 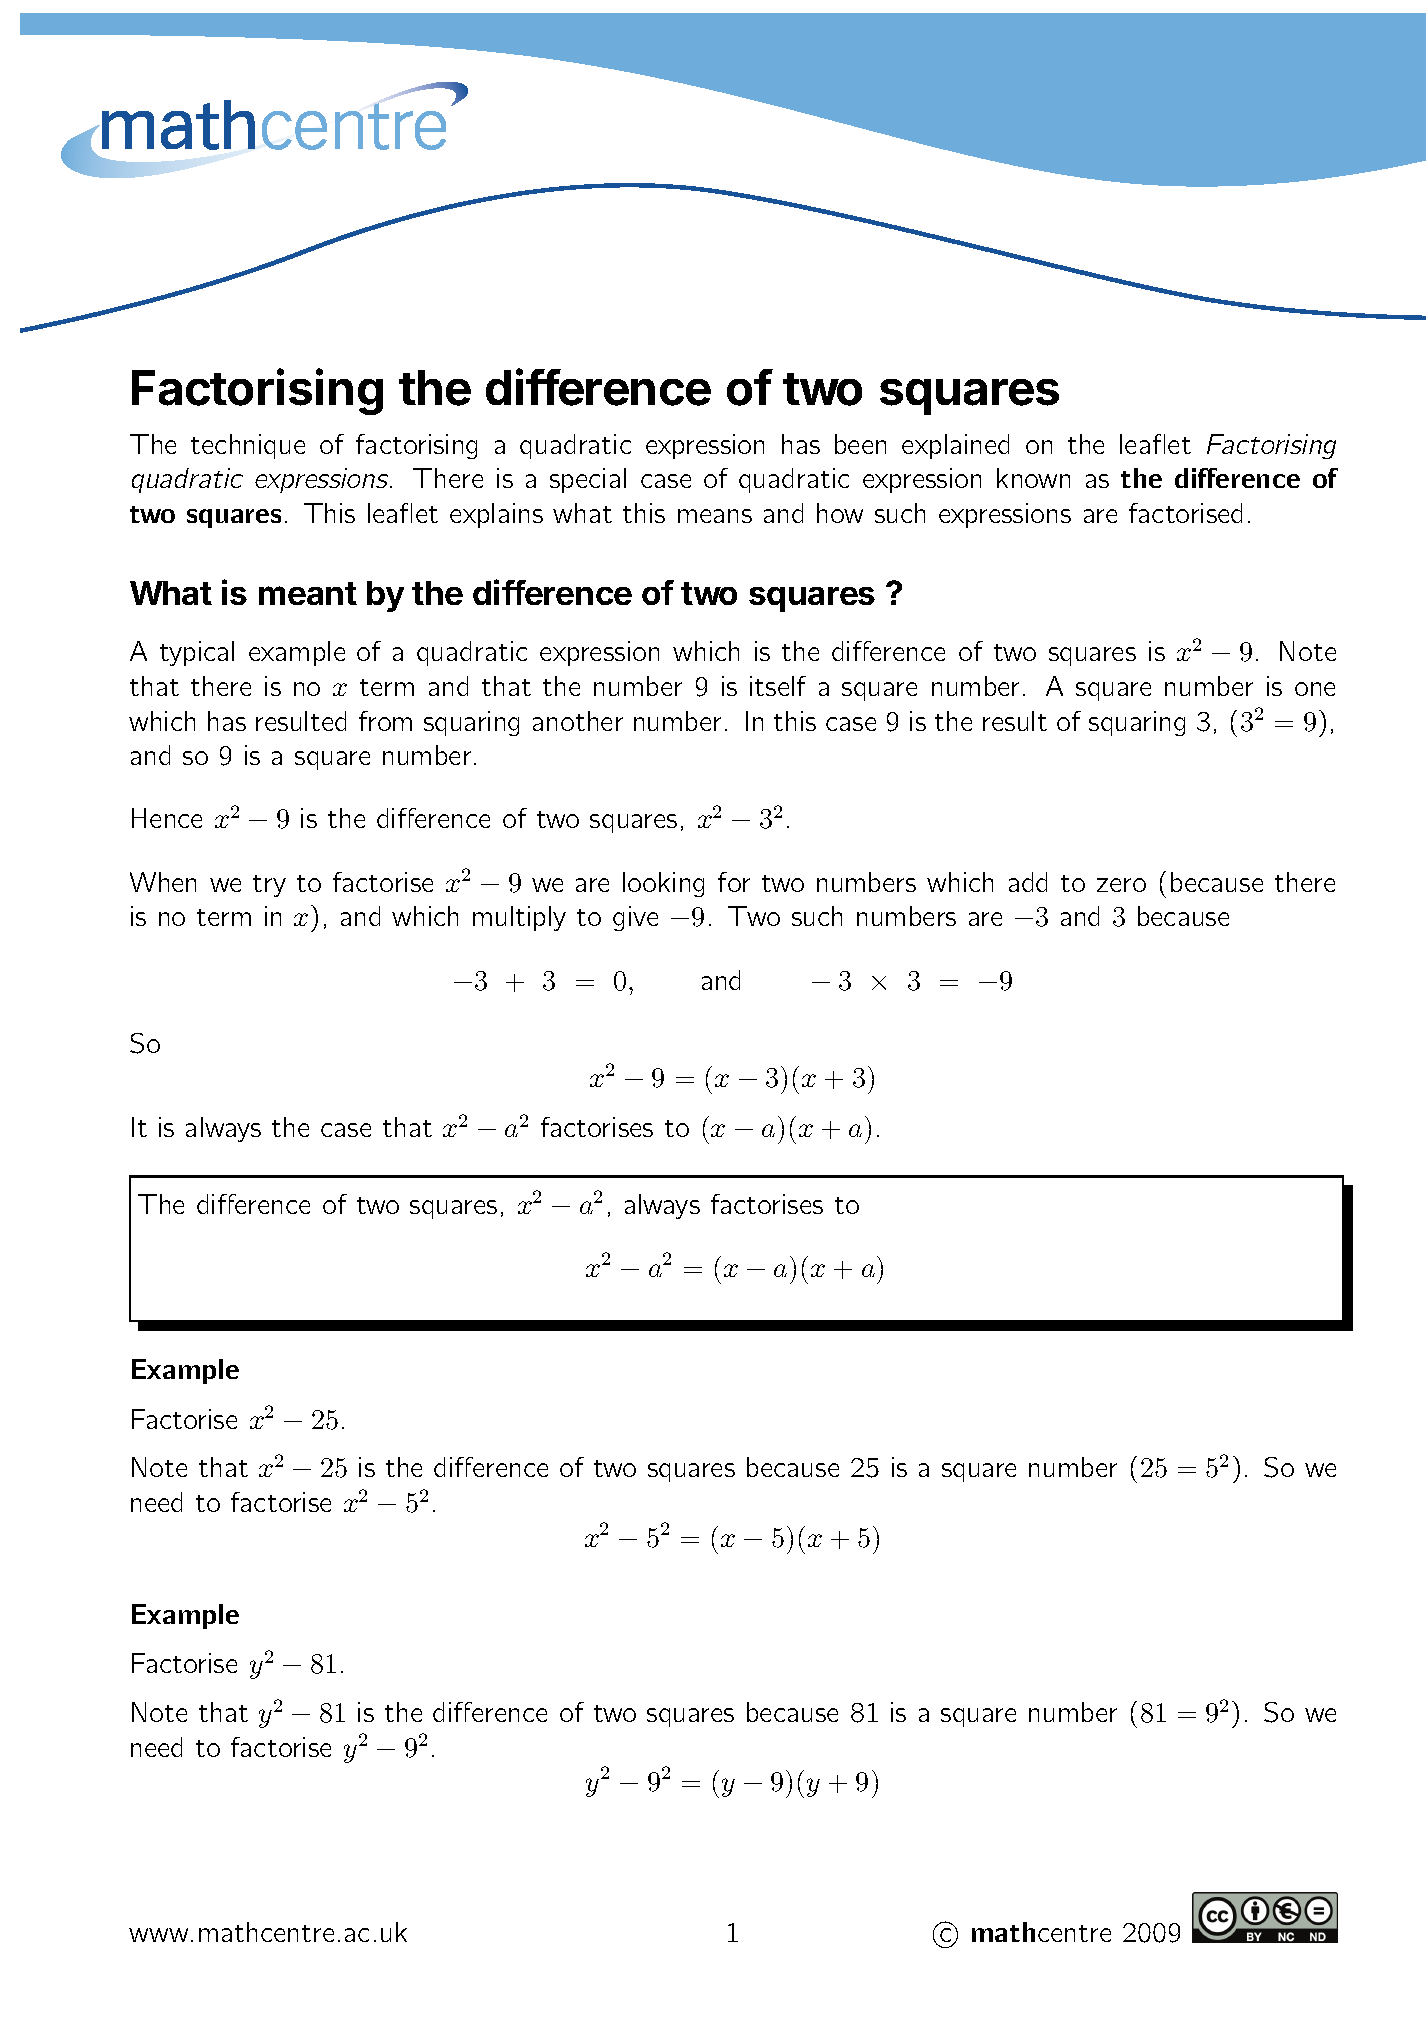 What do you see at coordinates (1028, 882) in the page?
I see `add` at bounding box center [1028, 882].
